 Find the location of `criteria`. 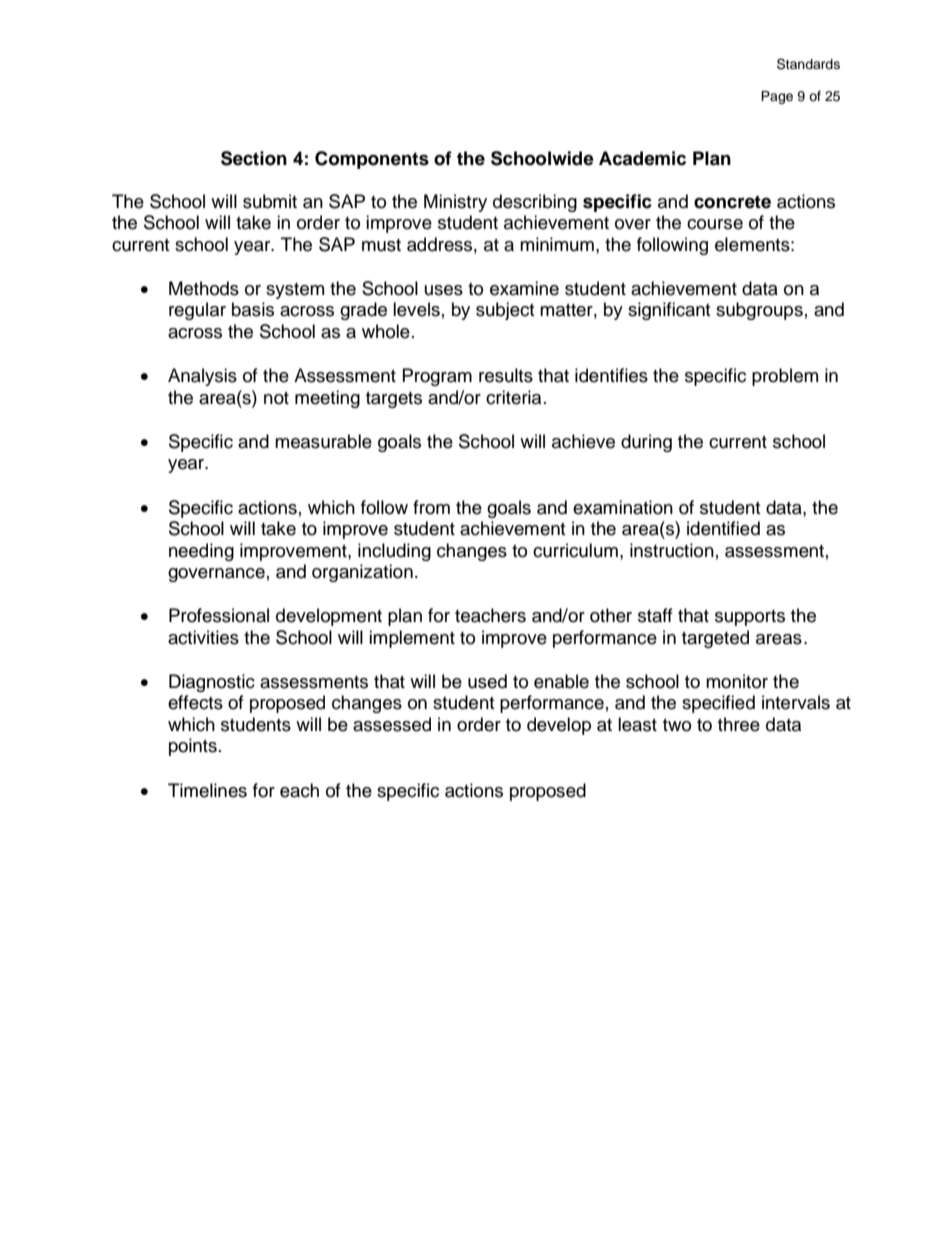

criteria is located at coordinates (513, 397).
